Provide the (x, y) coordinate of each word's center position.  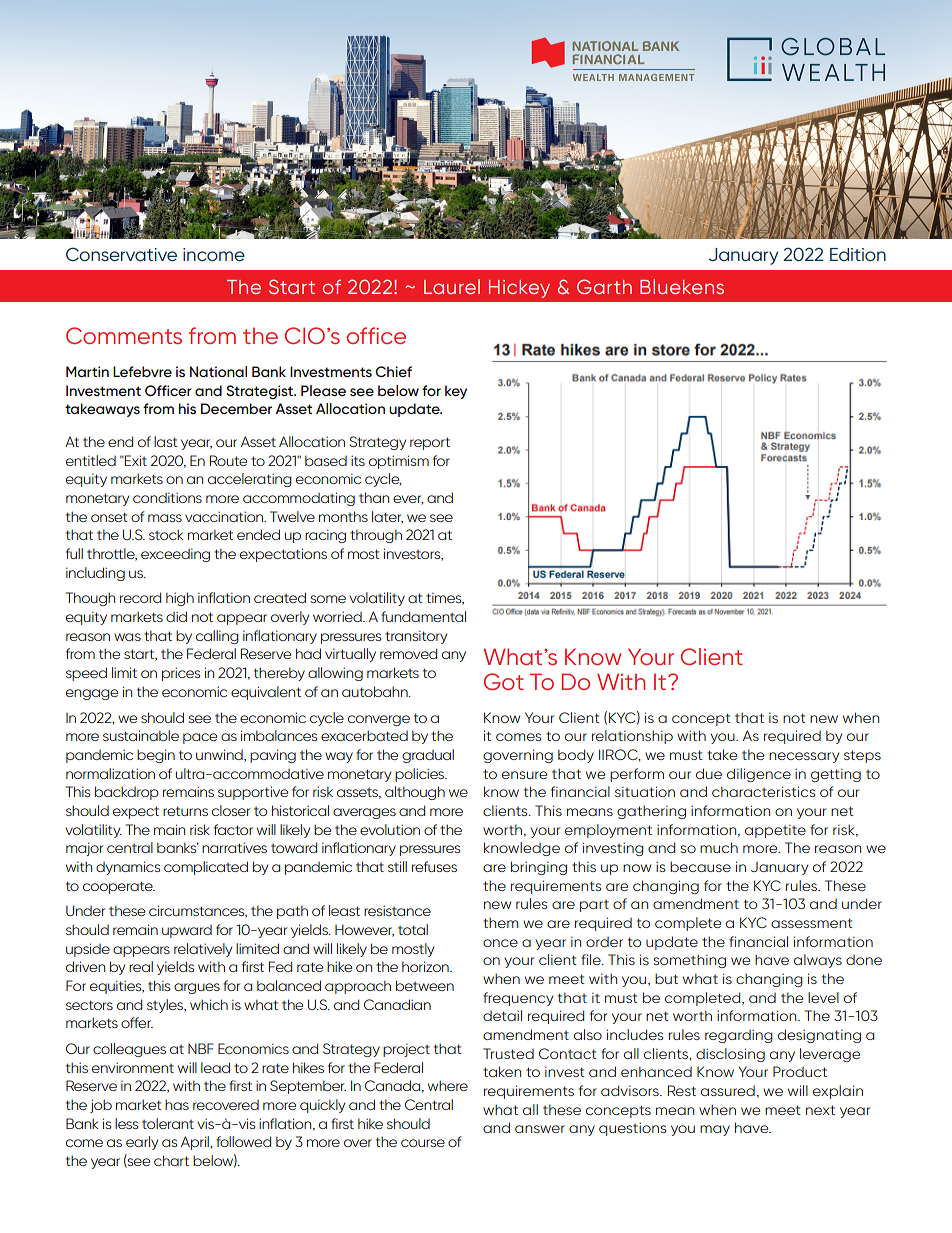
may (715, 1130)
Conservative (121, 254)
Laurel (452, 286)
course (423, 1143)
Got (504, 681)
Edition (858, 254)
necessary (804, 757)
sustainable (141, 735)
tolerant (168, 1123)
